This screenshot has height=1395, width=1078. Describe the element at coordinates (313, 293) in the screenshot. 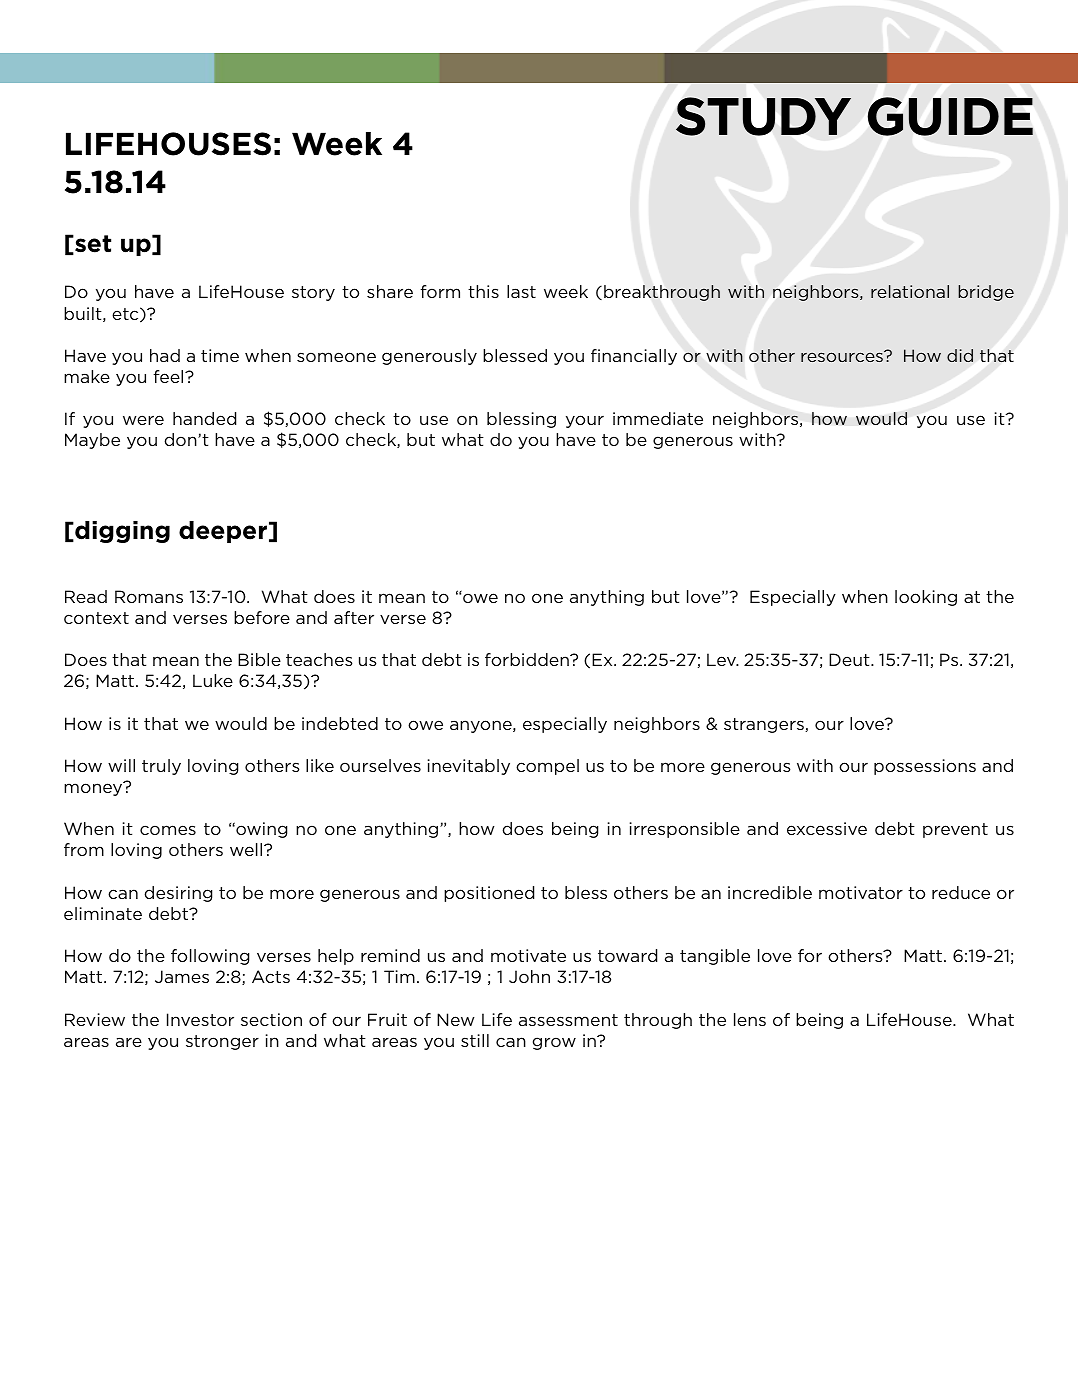

I see `story` at that location.
